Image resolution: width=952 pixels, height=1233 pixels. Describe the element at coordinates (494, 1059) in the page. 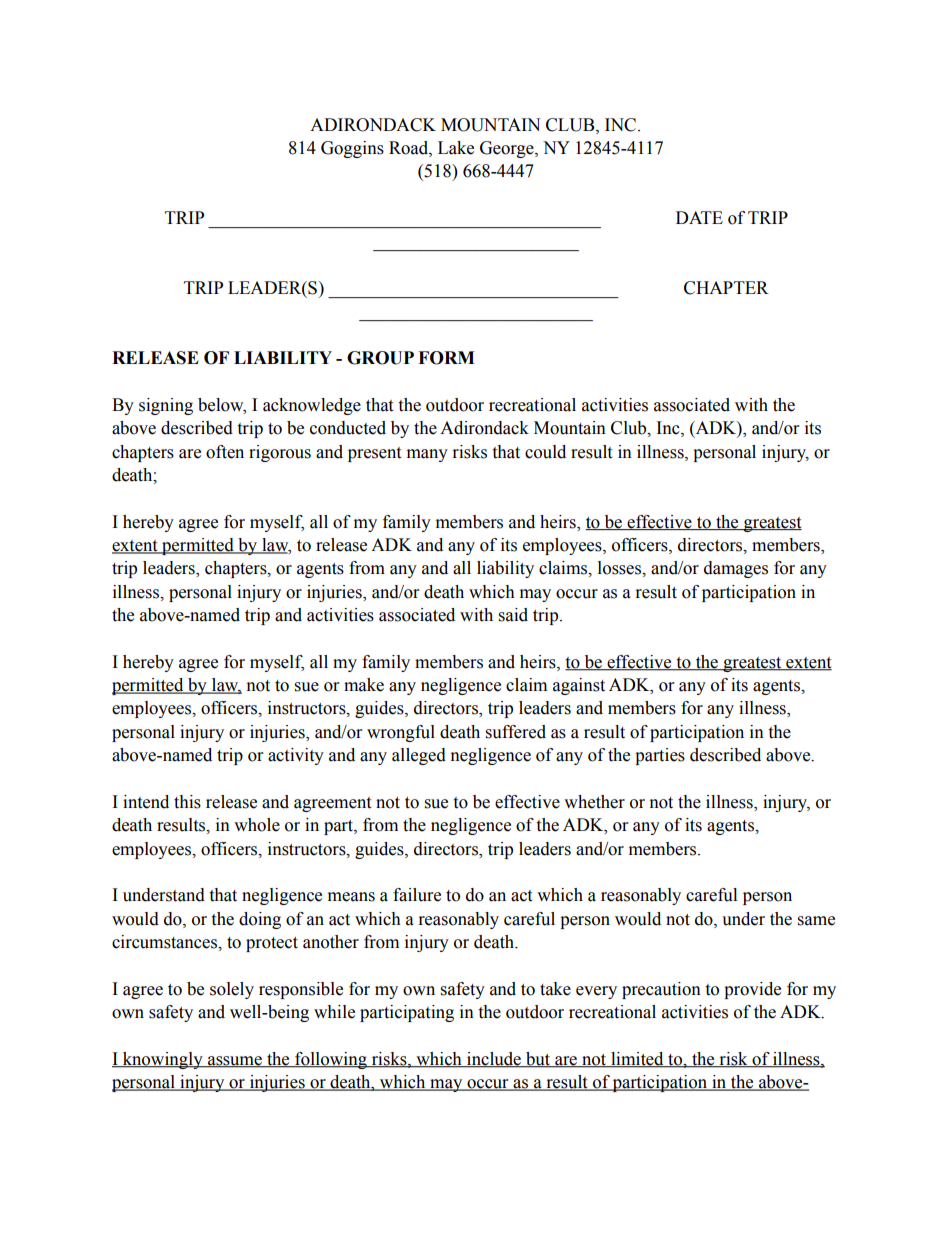

I see `include` at that location.
